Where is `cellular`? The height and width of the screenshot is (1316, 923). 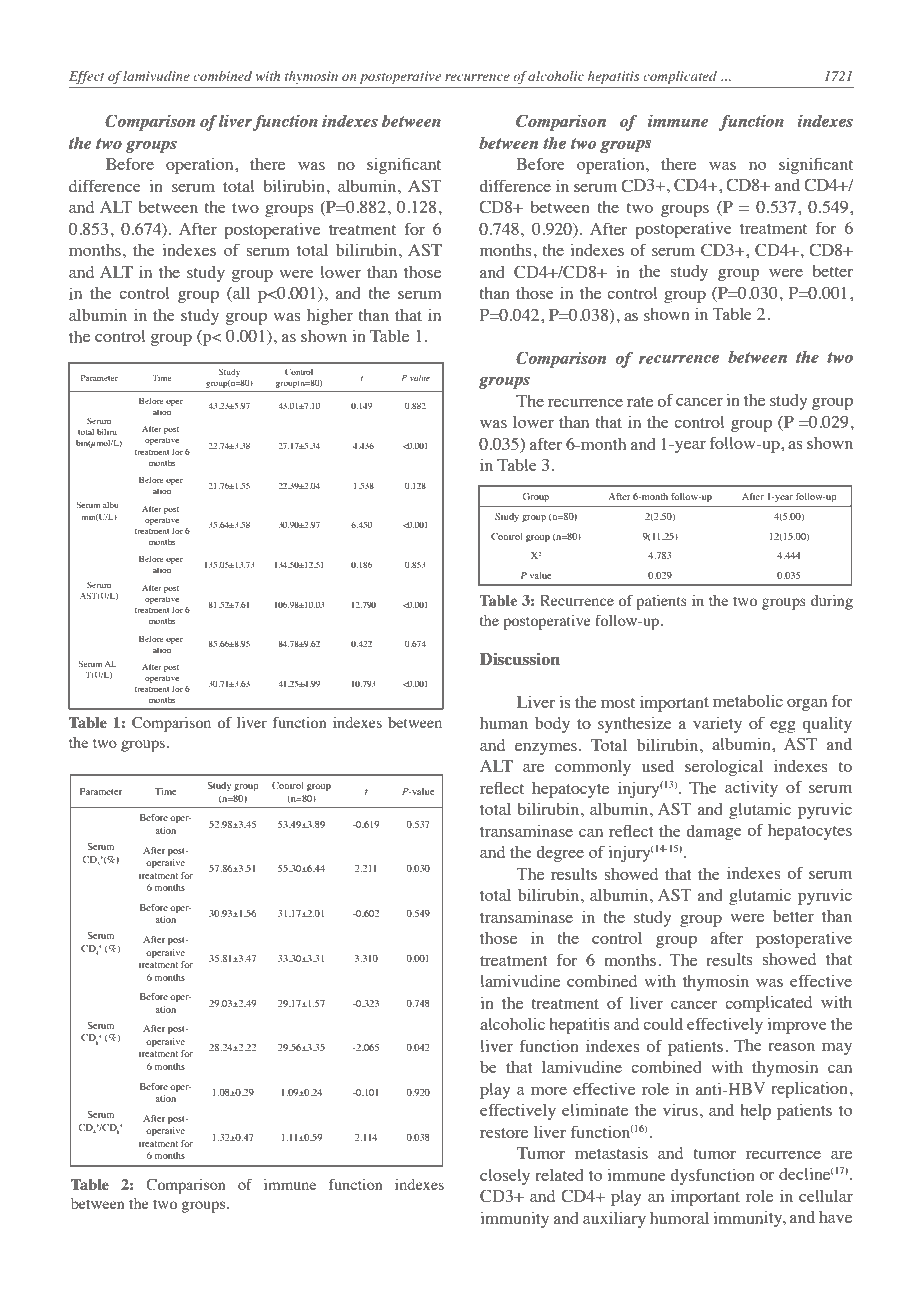 cellular is located at coordinates (826, 1196).
